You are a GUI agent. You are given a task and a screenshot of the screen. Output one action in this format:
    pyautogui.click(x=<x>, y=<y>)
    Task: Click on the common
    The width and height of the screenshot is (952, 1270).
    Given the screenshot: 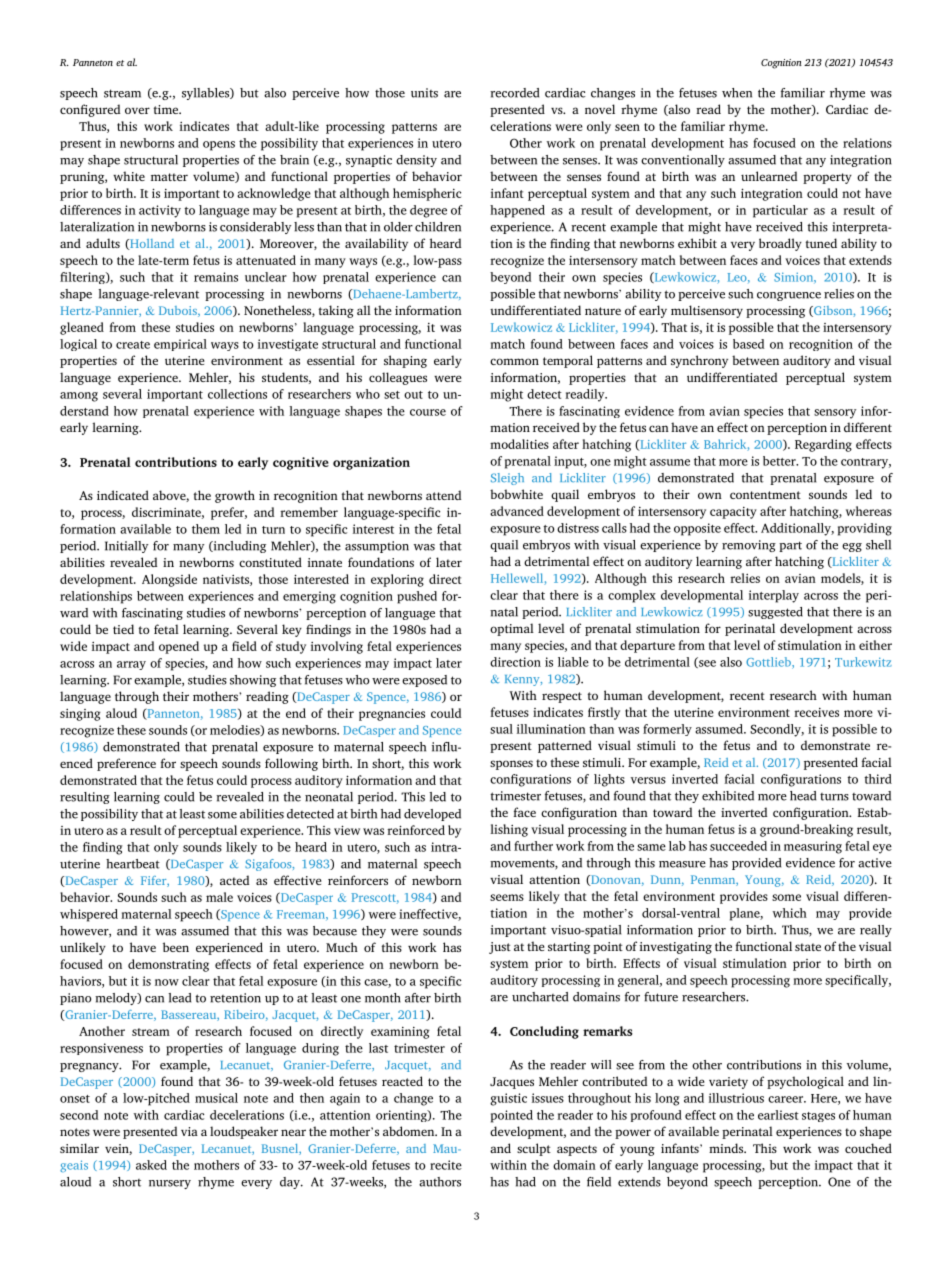 What is the action you would take?
    pyautogui.click(x=514, y=361)
